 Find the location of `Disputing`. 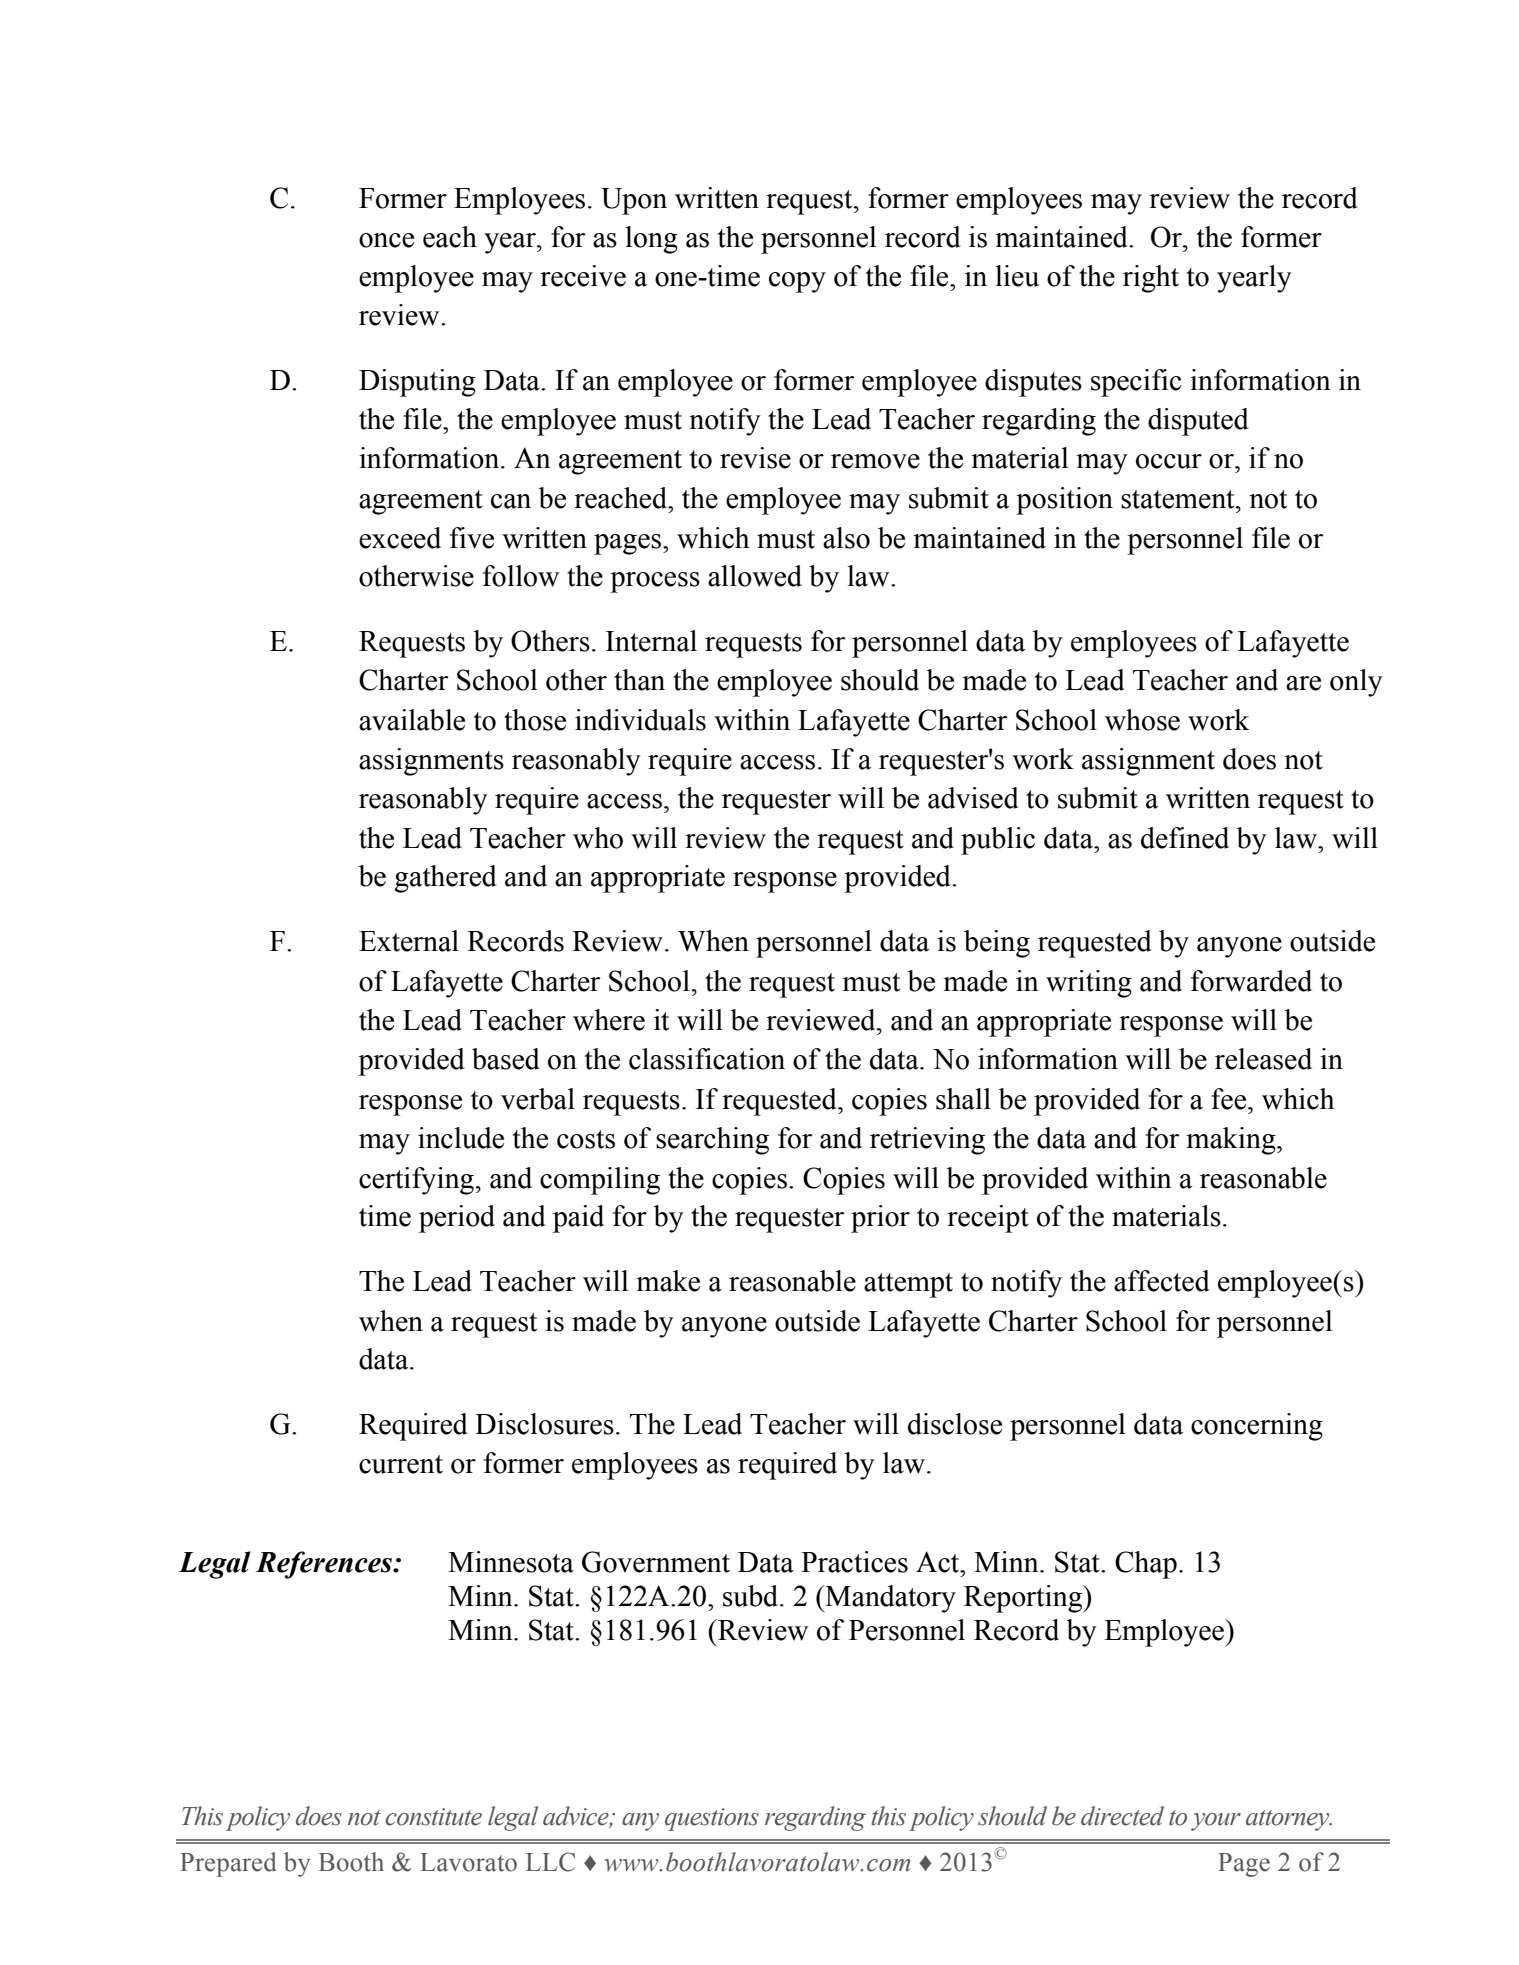

Disputing is located at coordinates (417, 383).
